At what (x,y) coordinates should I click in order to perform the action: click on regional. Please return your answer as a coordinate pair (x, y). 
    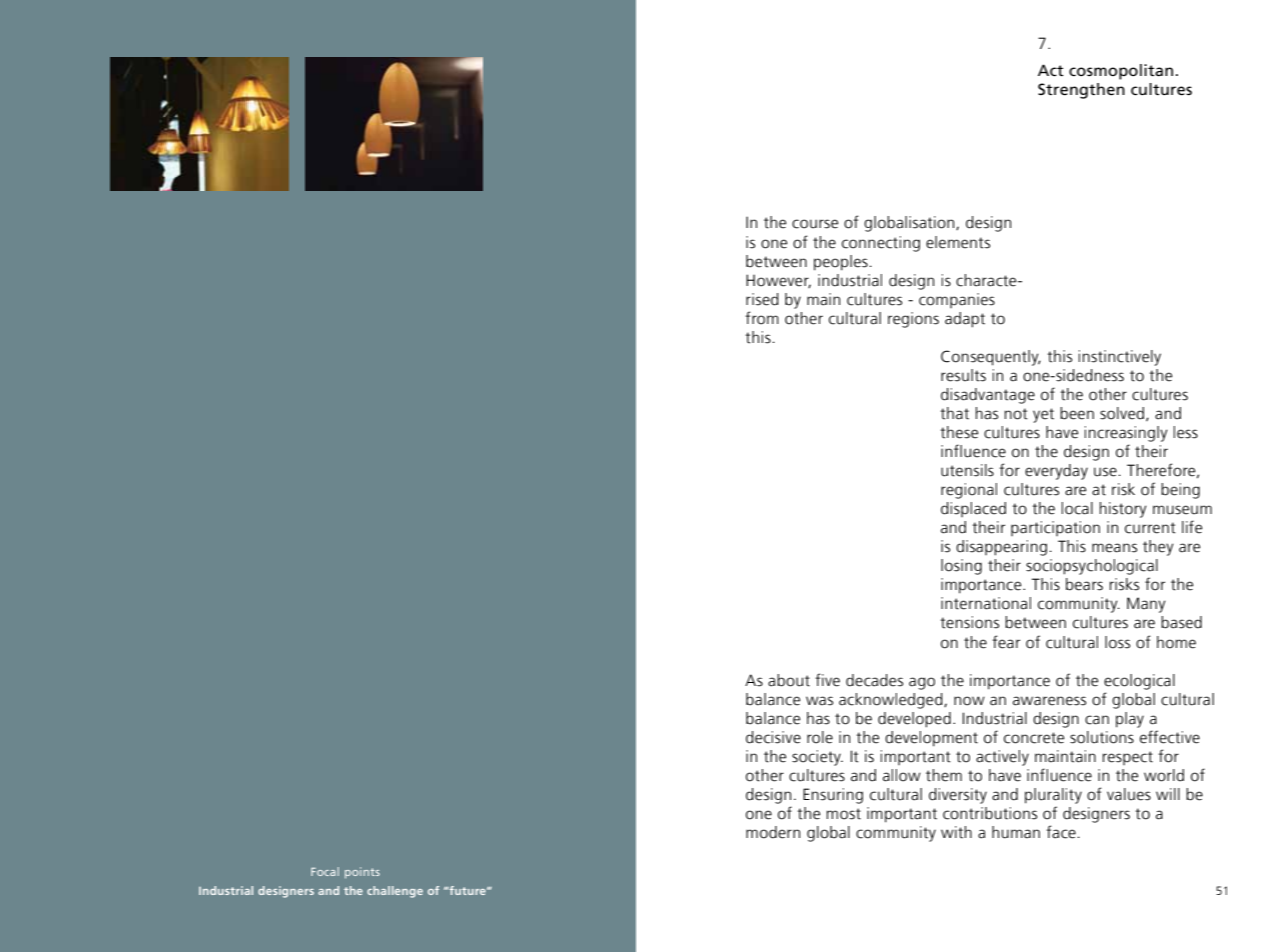
    Looking at the image, I should click on (969, 491).
